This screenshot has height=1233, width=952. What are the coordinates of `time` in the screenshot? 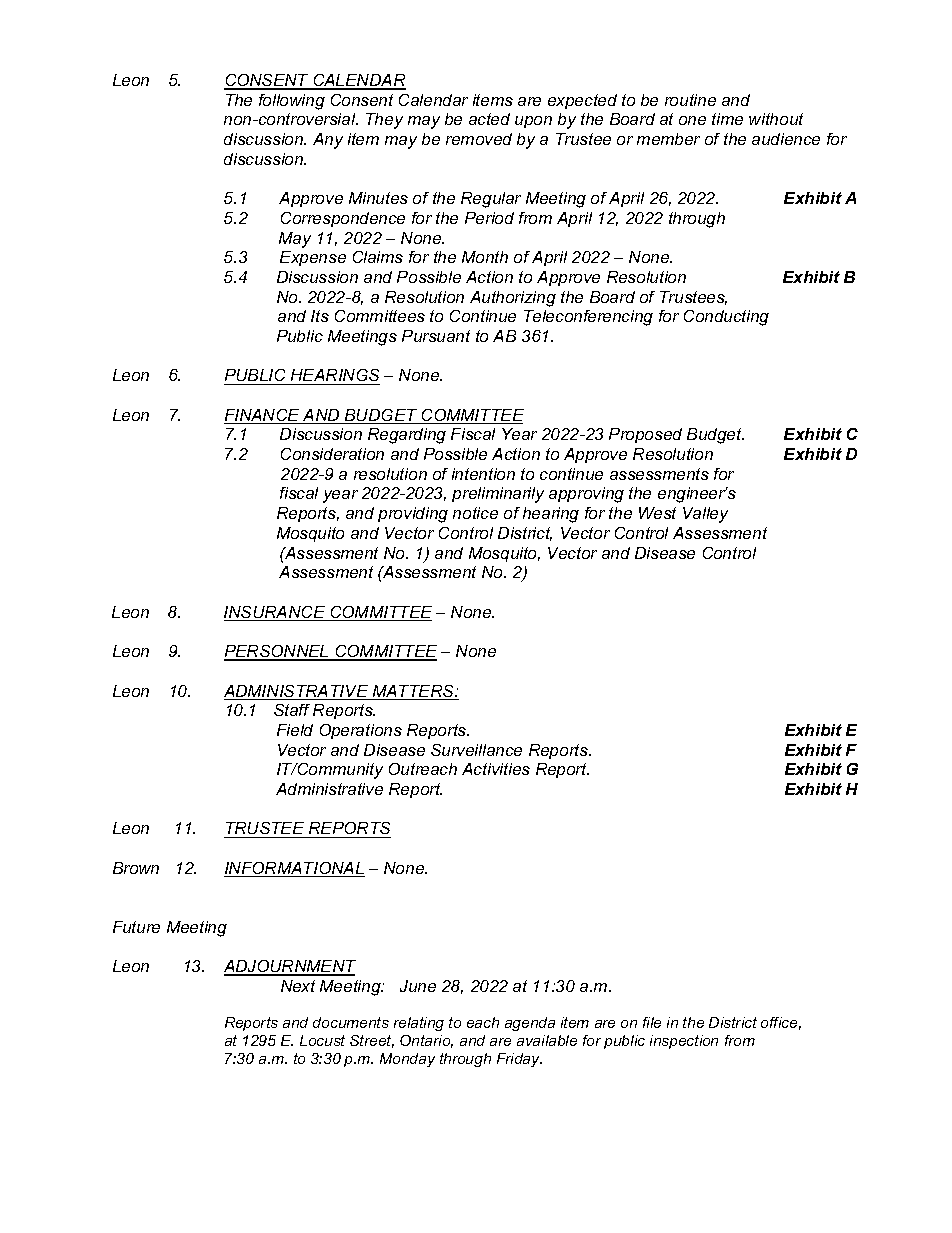 It's located at (727, 119).
